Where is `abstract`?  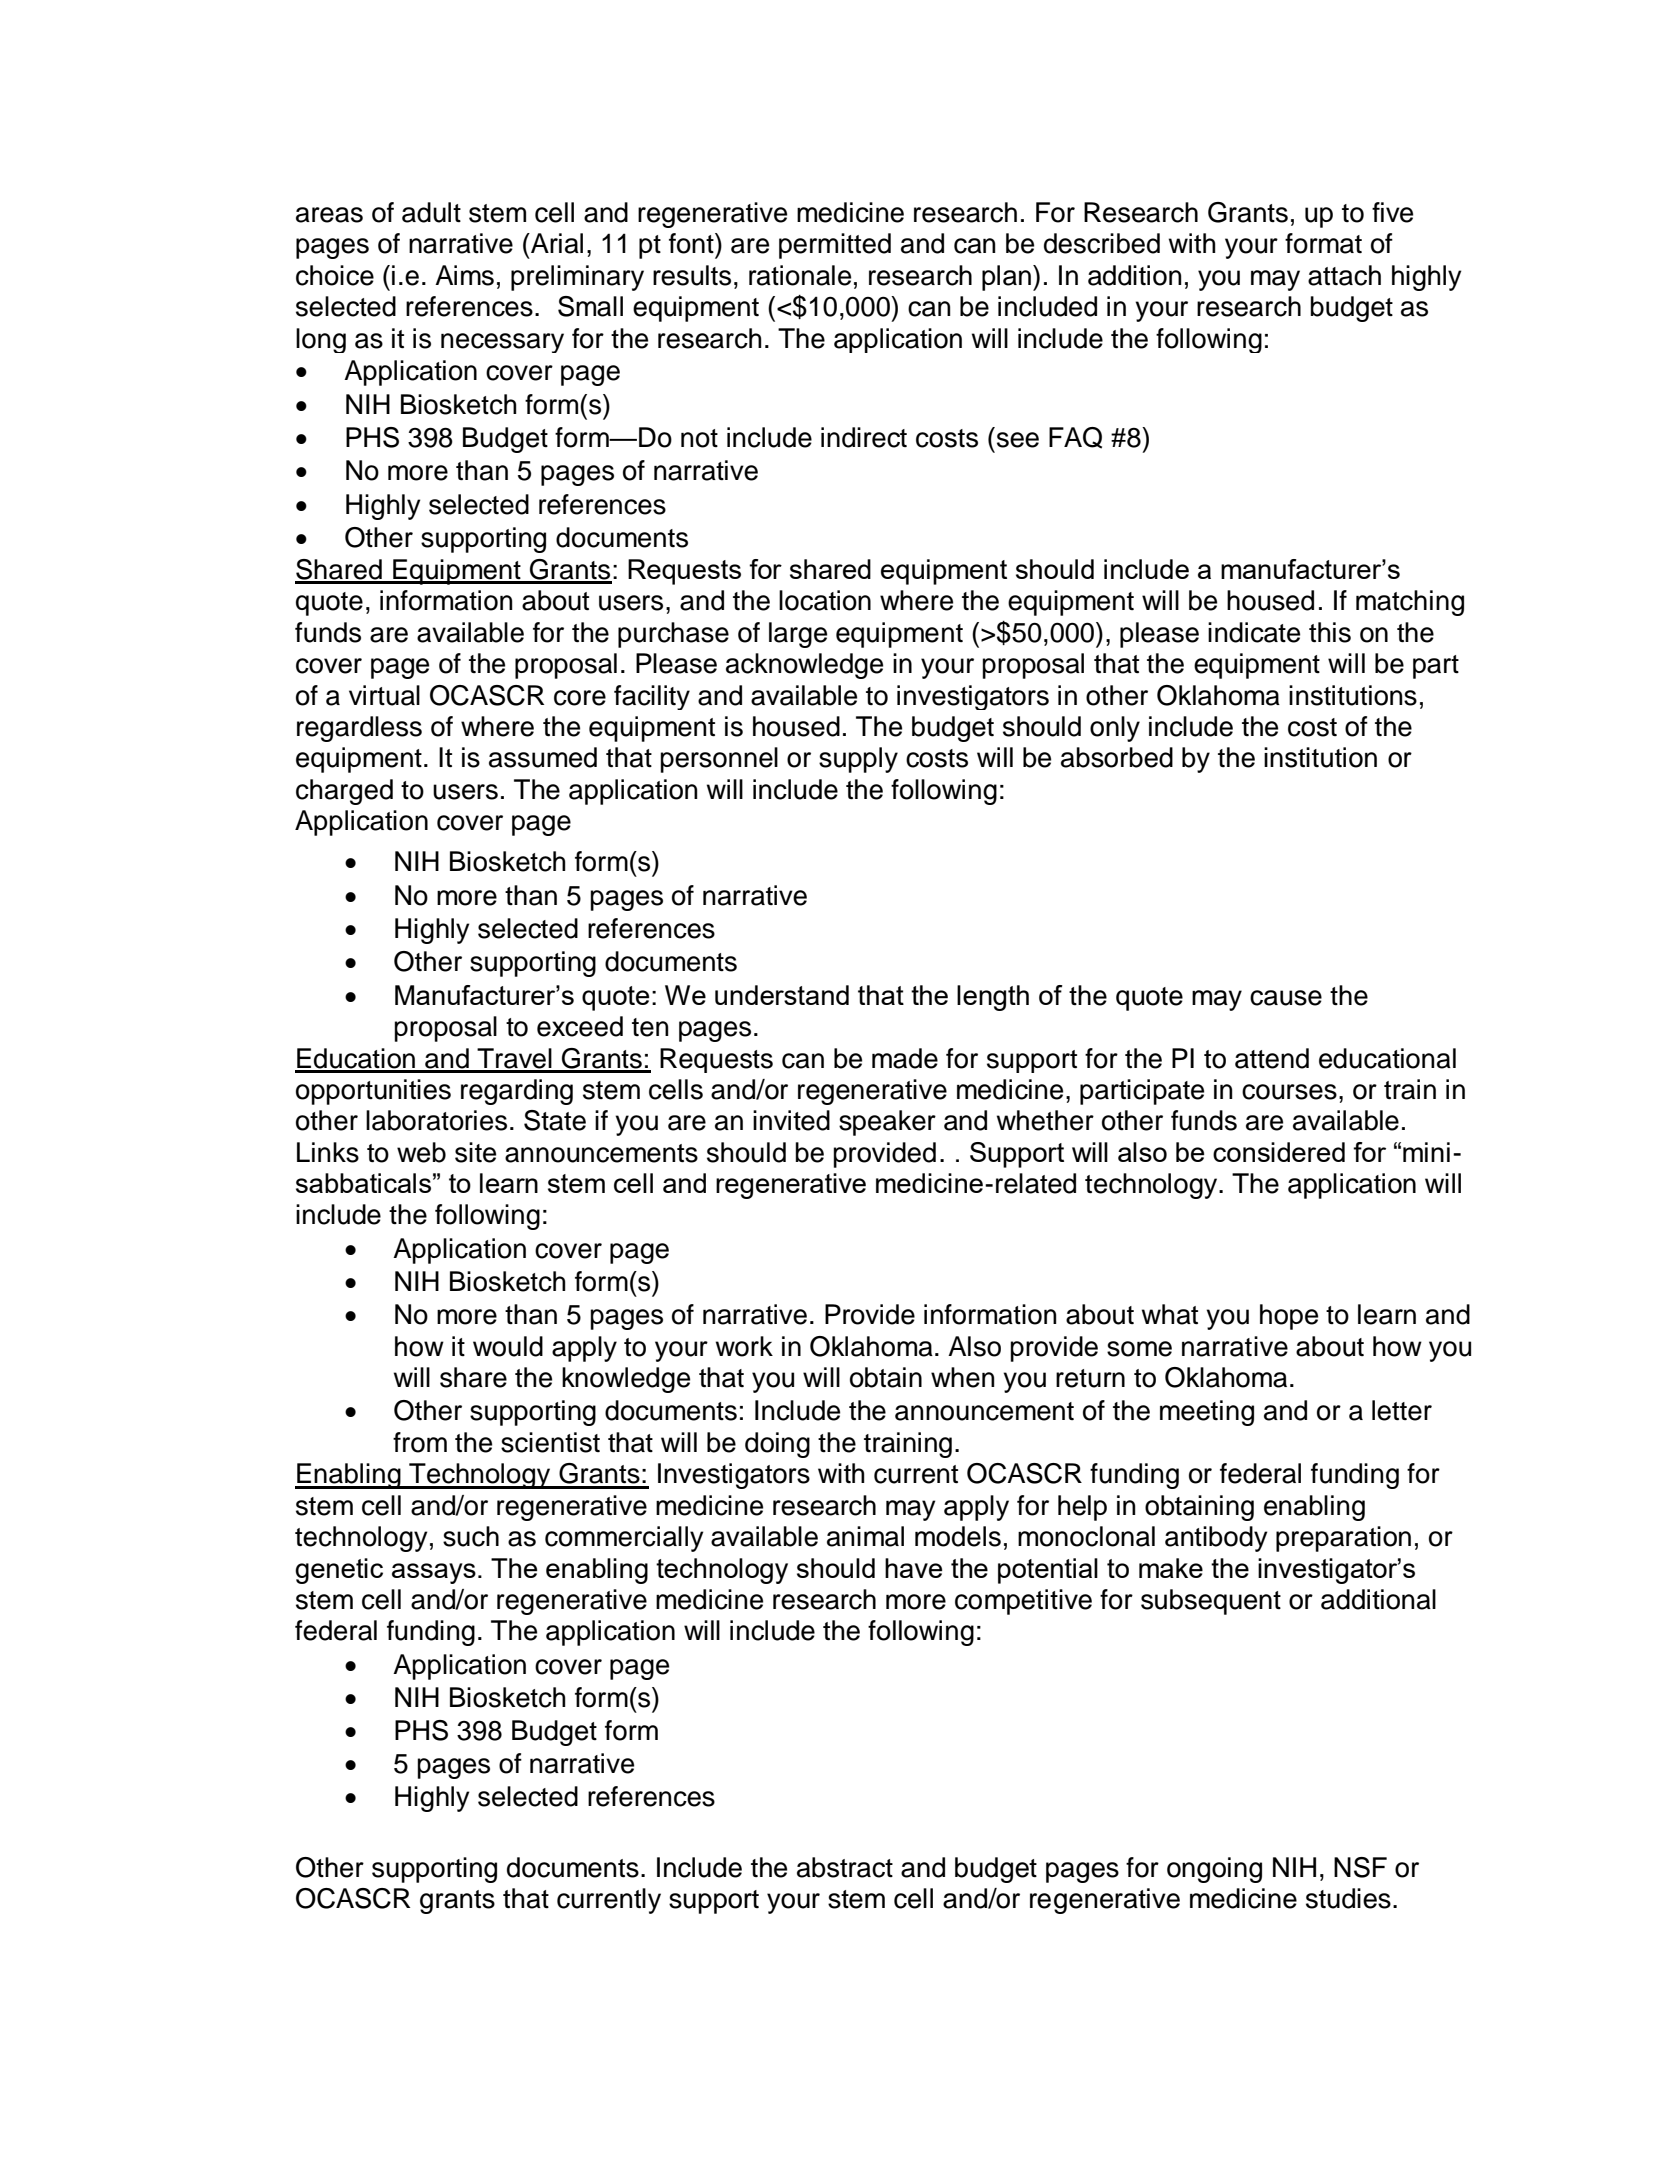
abstract is located at coordinates (845, 1867).
